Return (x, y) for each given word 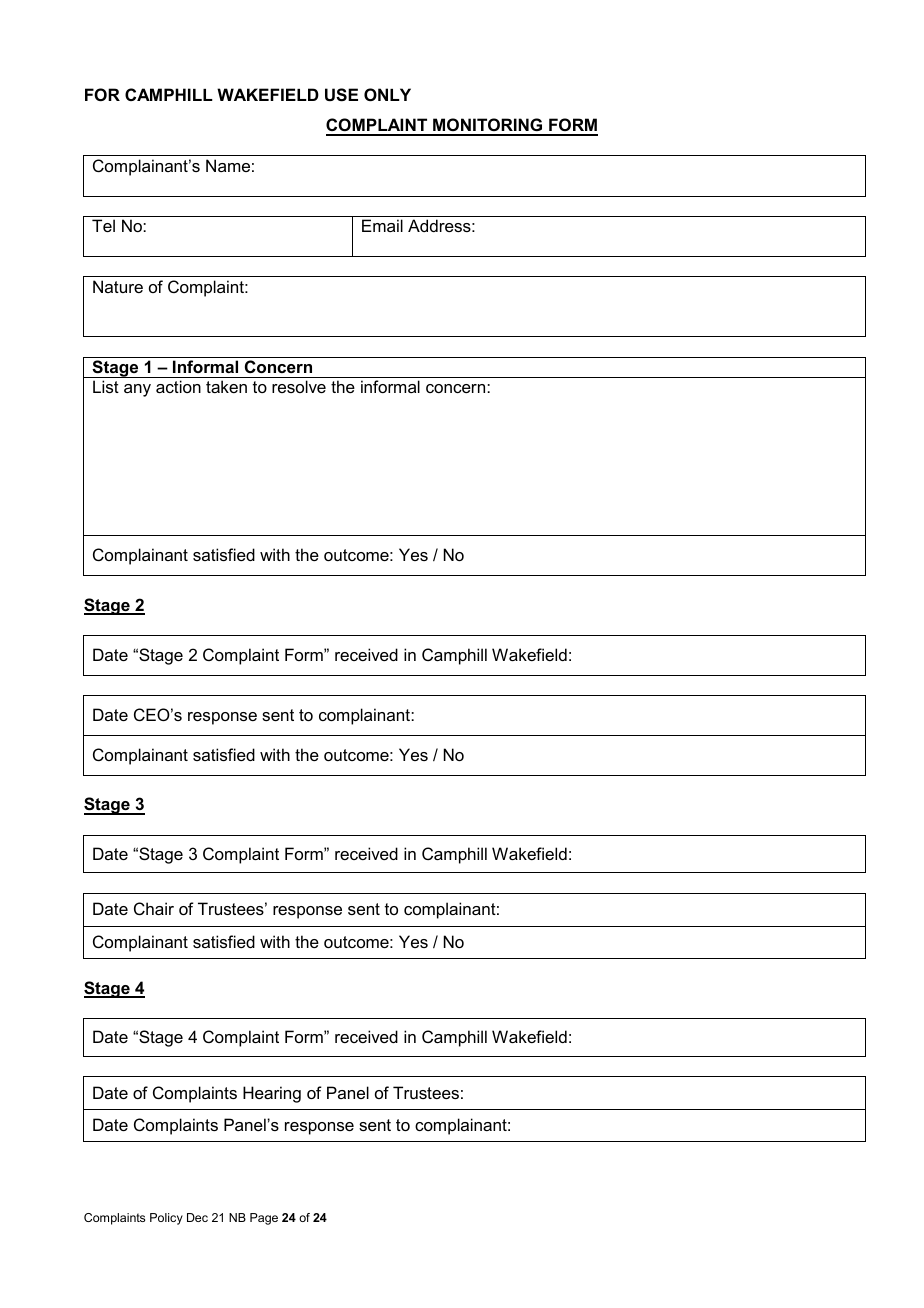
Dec (197, 1217)
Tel (103, 225)
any (137, 390)
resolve (299, 386)
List (106, 386)
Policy (166, 1219)
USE (341, 95)
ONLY (387, 94)
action (178, 386)
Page (264, 1219)
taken (226, 386)
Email (382, 225)
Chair (154, 908)
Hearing (272, 1094)
